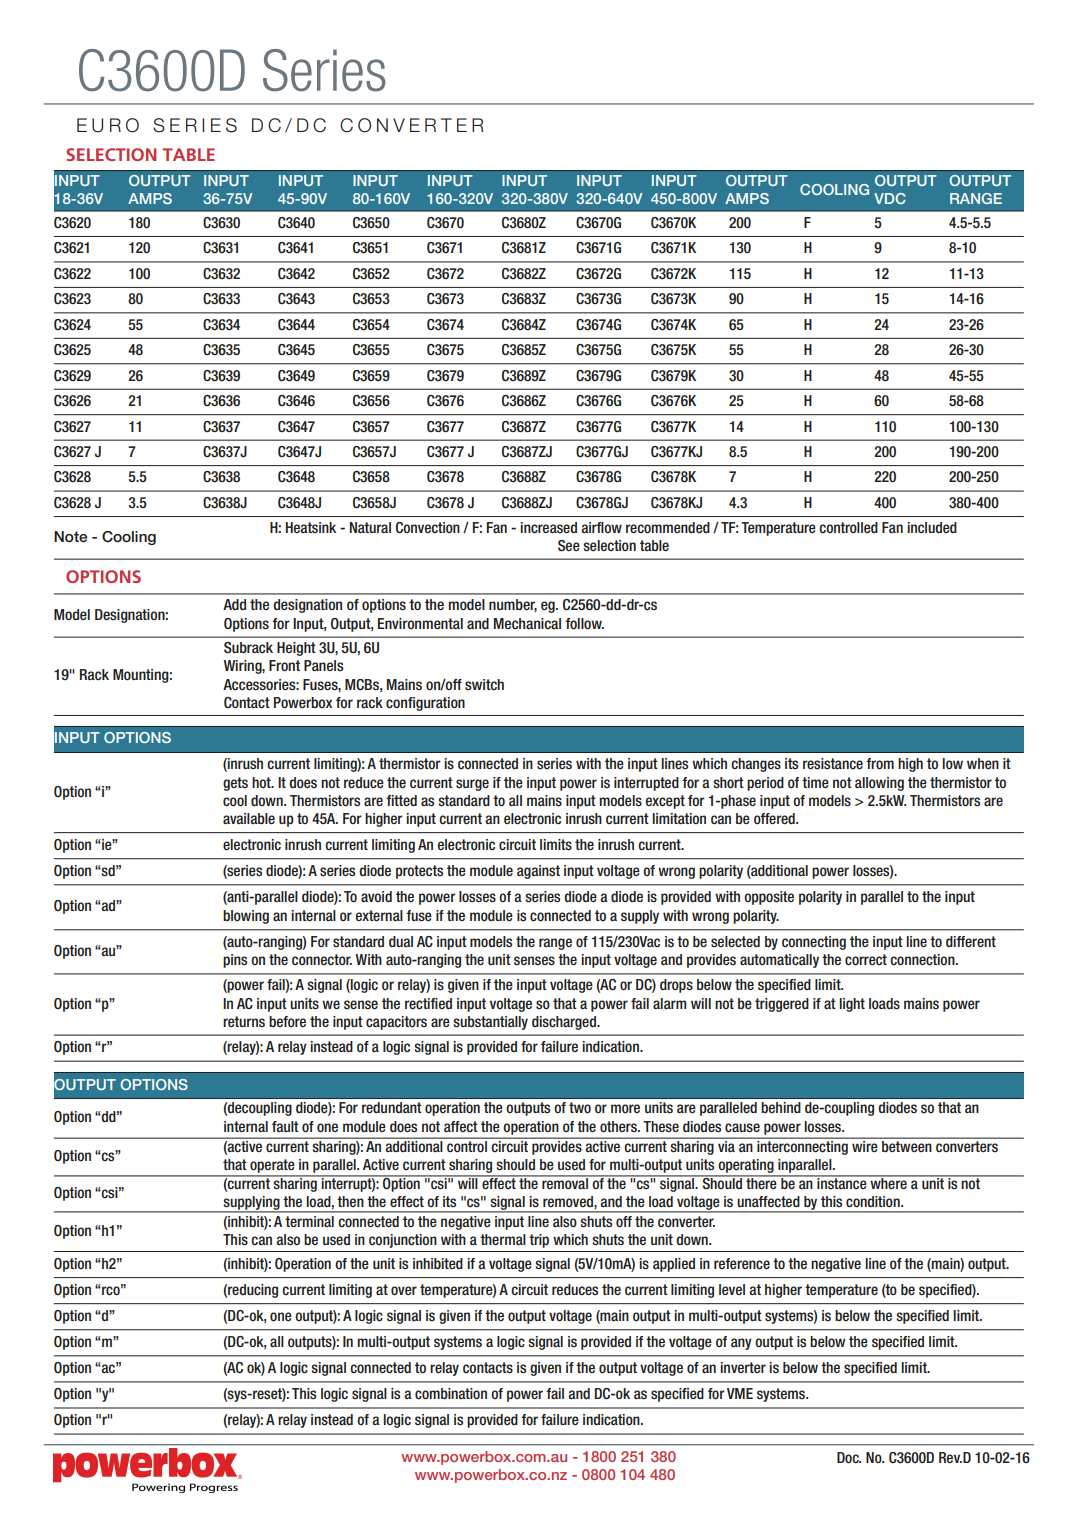  What do you see at coordinates (527, 623) in the image?
I see `Mechanical` at bounding box center [527, 623].
